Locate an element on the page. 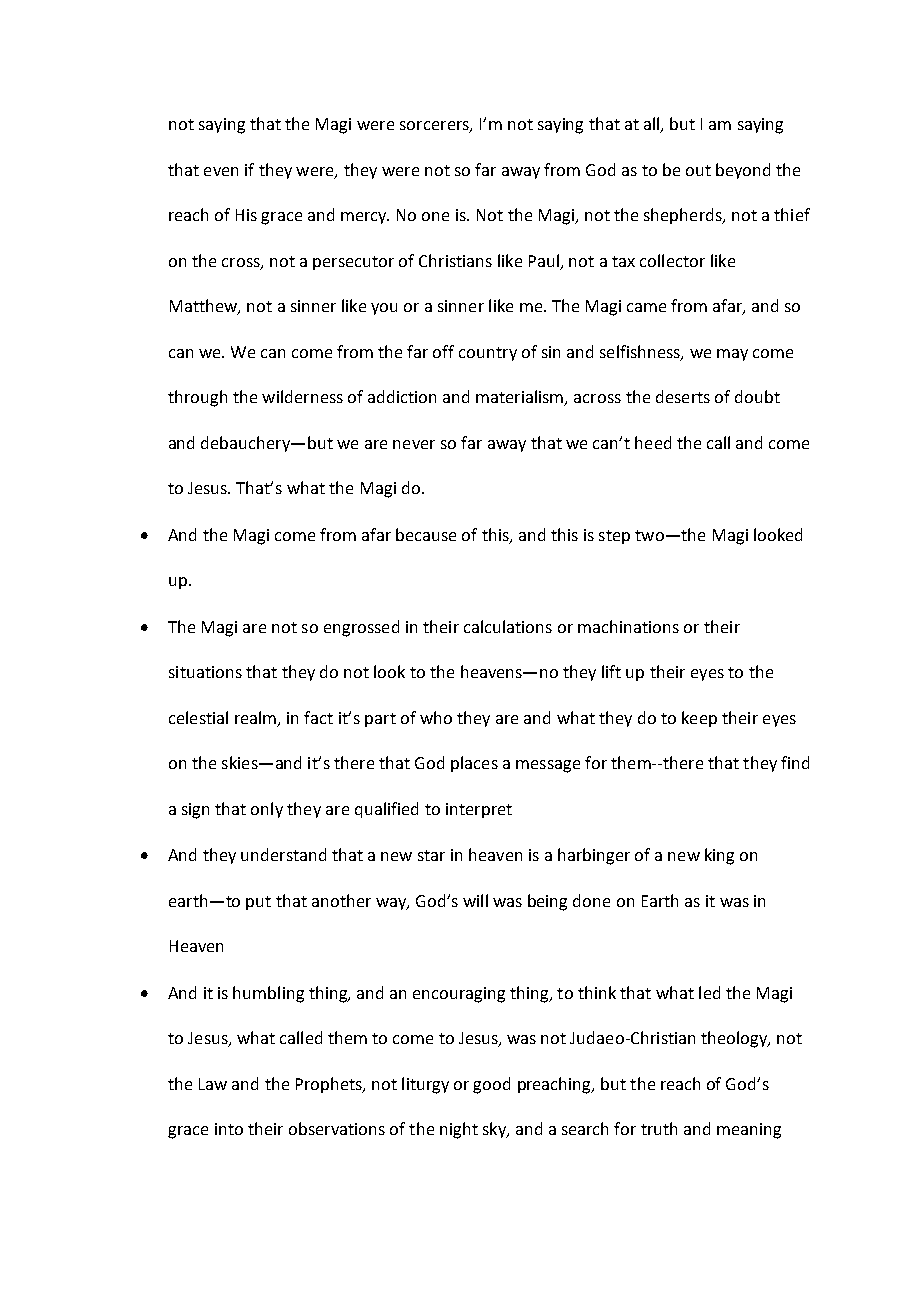 This image has width=924, height=1308. into is located at coordinates (229, 1129).
